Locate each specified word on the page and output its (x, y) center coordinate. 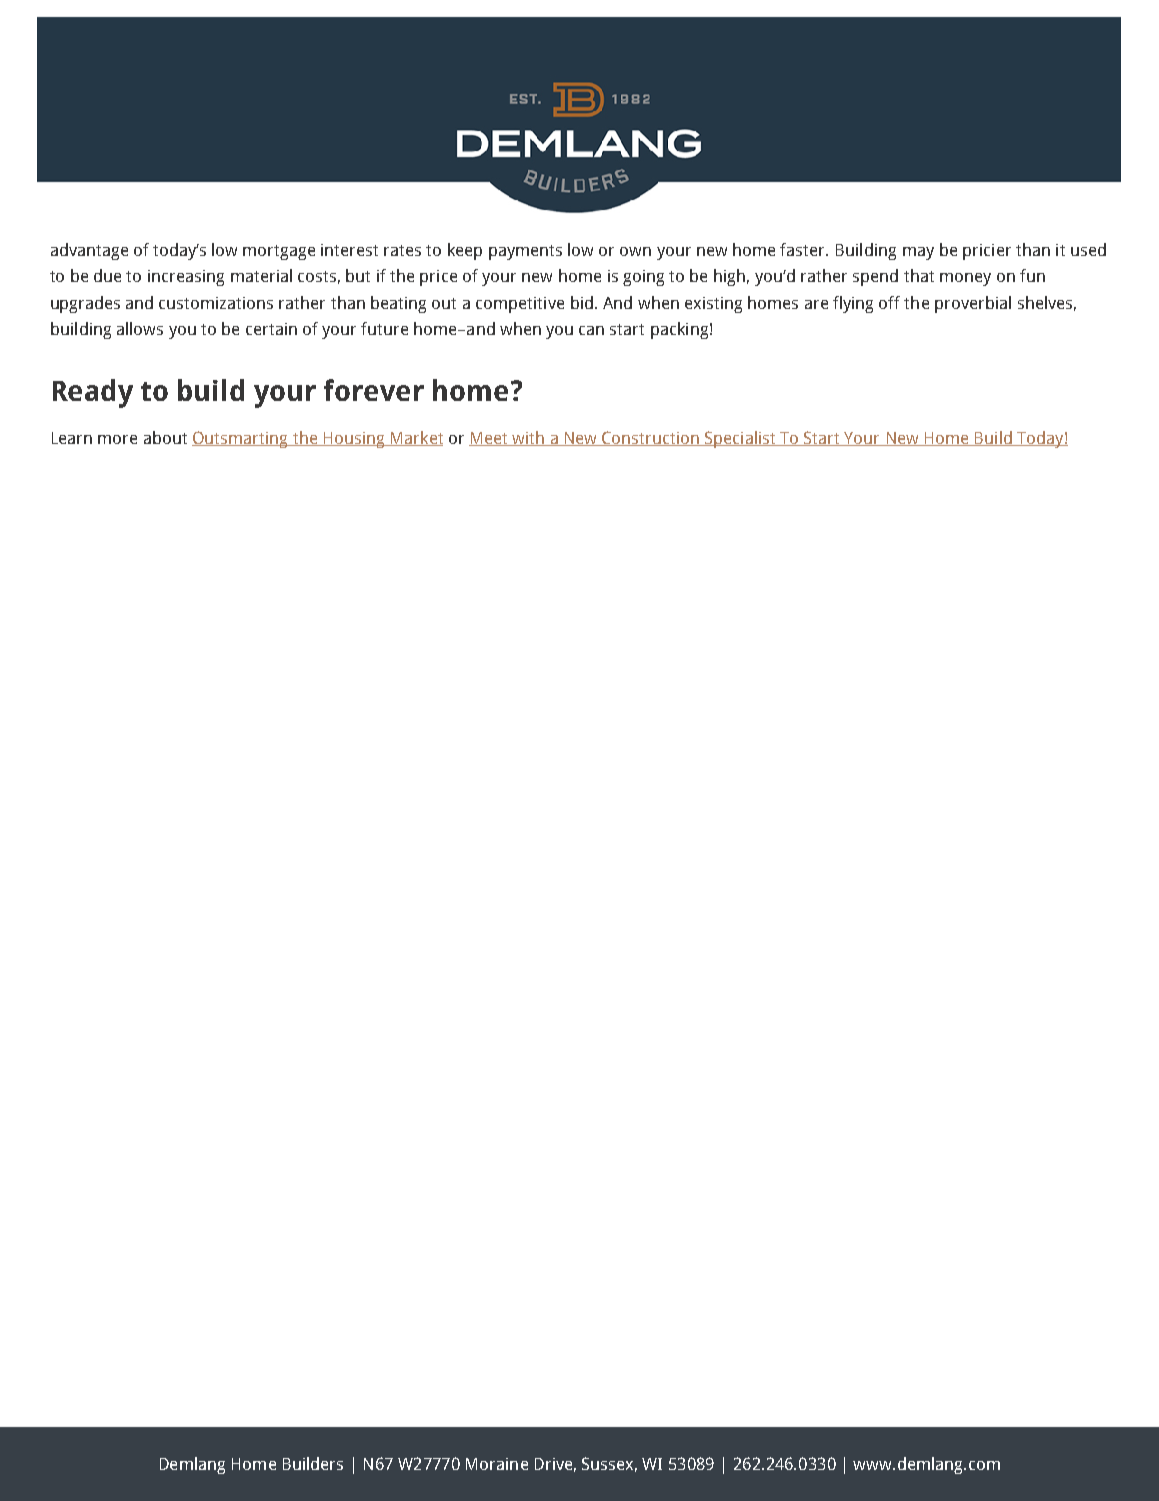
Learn (72, 438)
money (965, 279)
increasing (186, 278)
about (165, 437)
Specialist (740, 439)
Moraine (497, 1464)
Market (416, 438)
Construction (650, 438)
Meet (489, 439)
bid (582, 302)
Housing (354, 440)
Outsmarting (241, 439)
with (528, 438)
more (117, 439)
